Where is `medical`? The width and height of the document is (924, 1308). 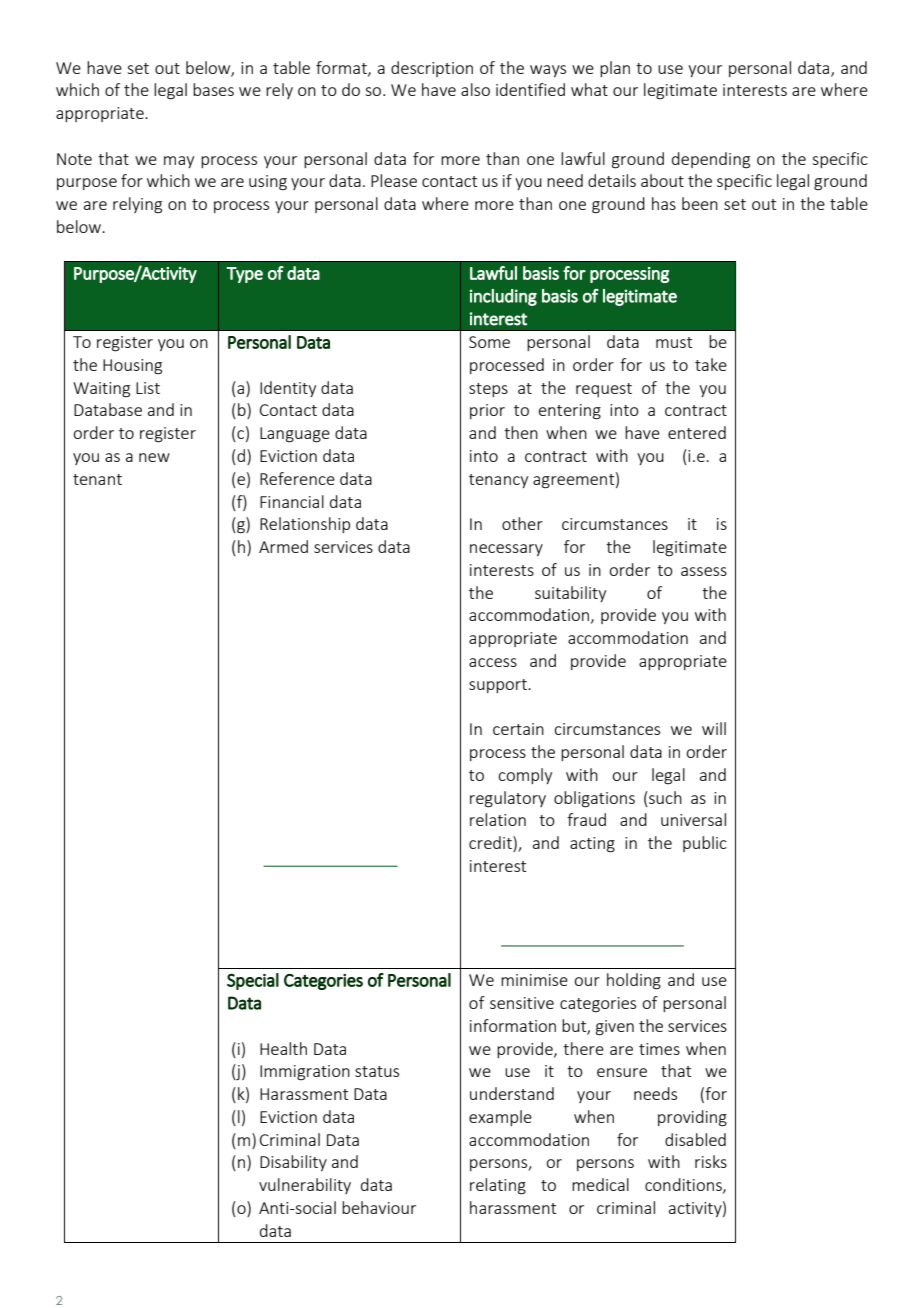
medical is located at coordinates (600, 1184).
